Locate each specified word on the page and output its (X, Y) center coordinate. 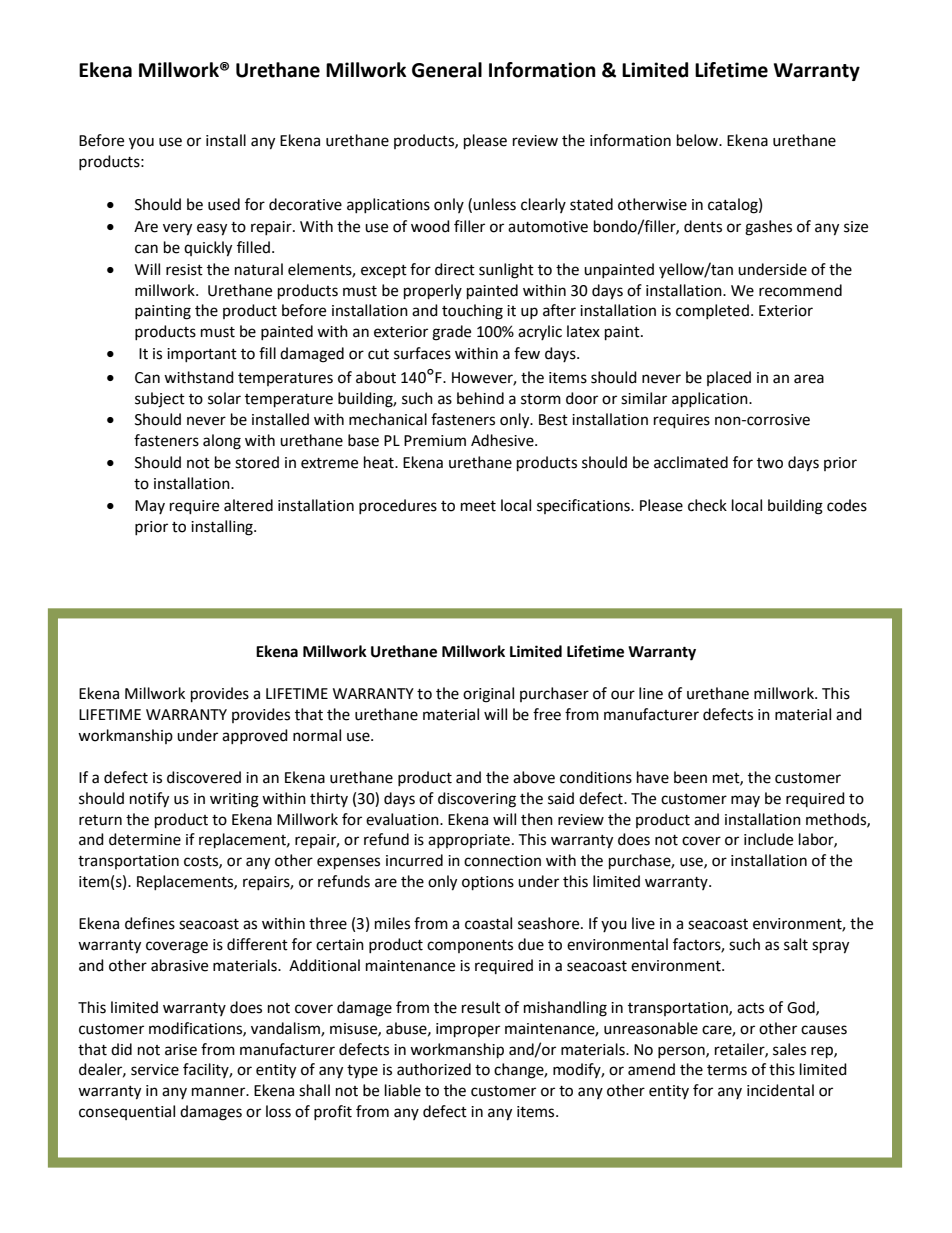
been (690, 777)
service (155, 1070)
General (447, 70)
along (222, 442)
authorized (434, 1069)
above (534, 777)
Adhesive (503, 440)
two (770, 463)
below (699, 140)
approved (255, 736)
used (224, 204)
